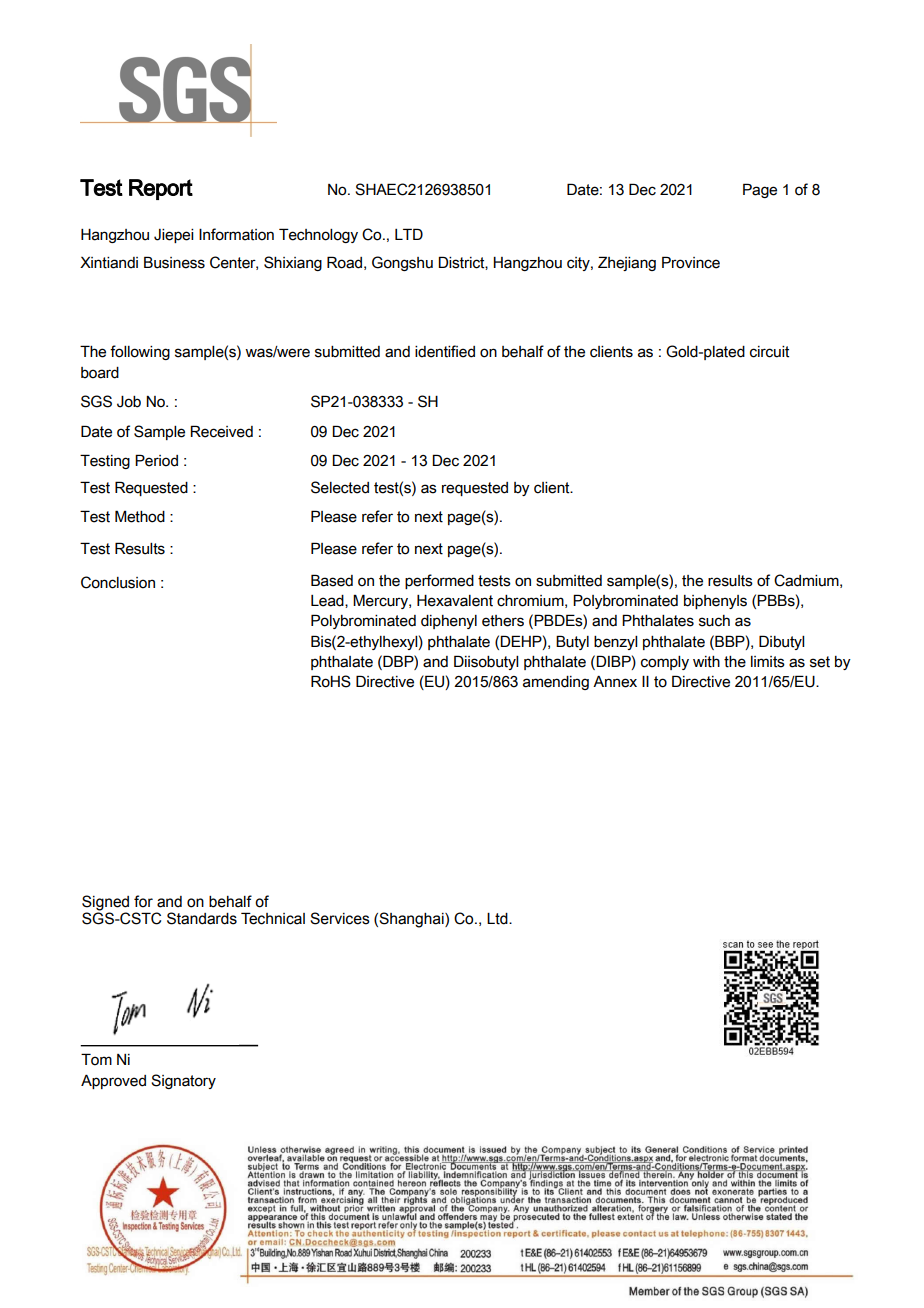  I want to click on Report, so click(161, 189).
